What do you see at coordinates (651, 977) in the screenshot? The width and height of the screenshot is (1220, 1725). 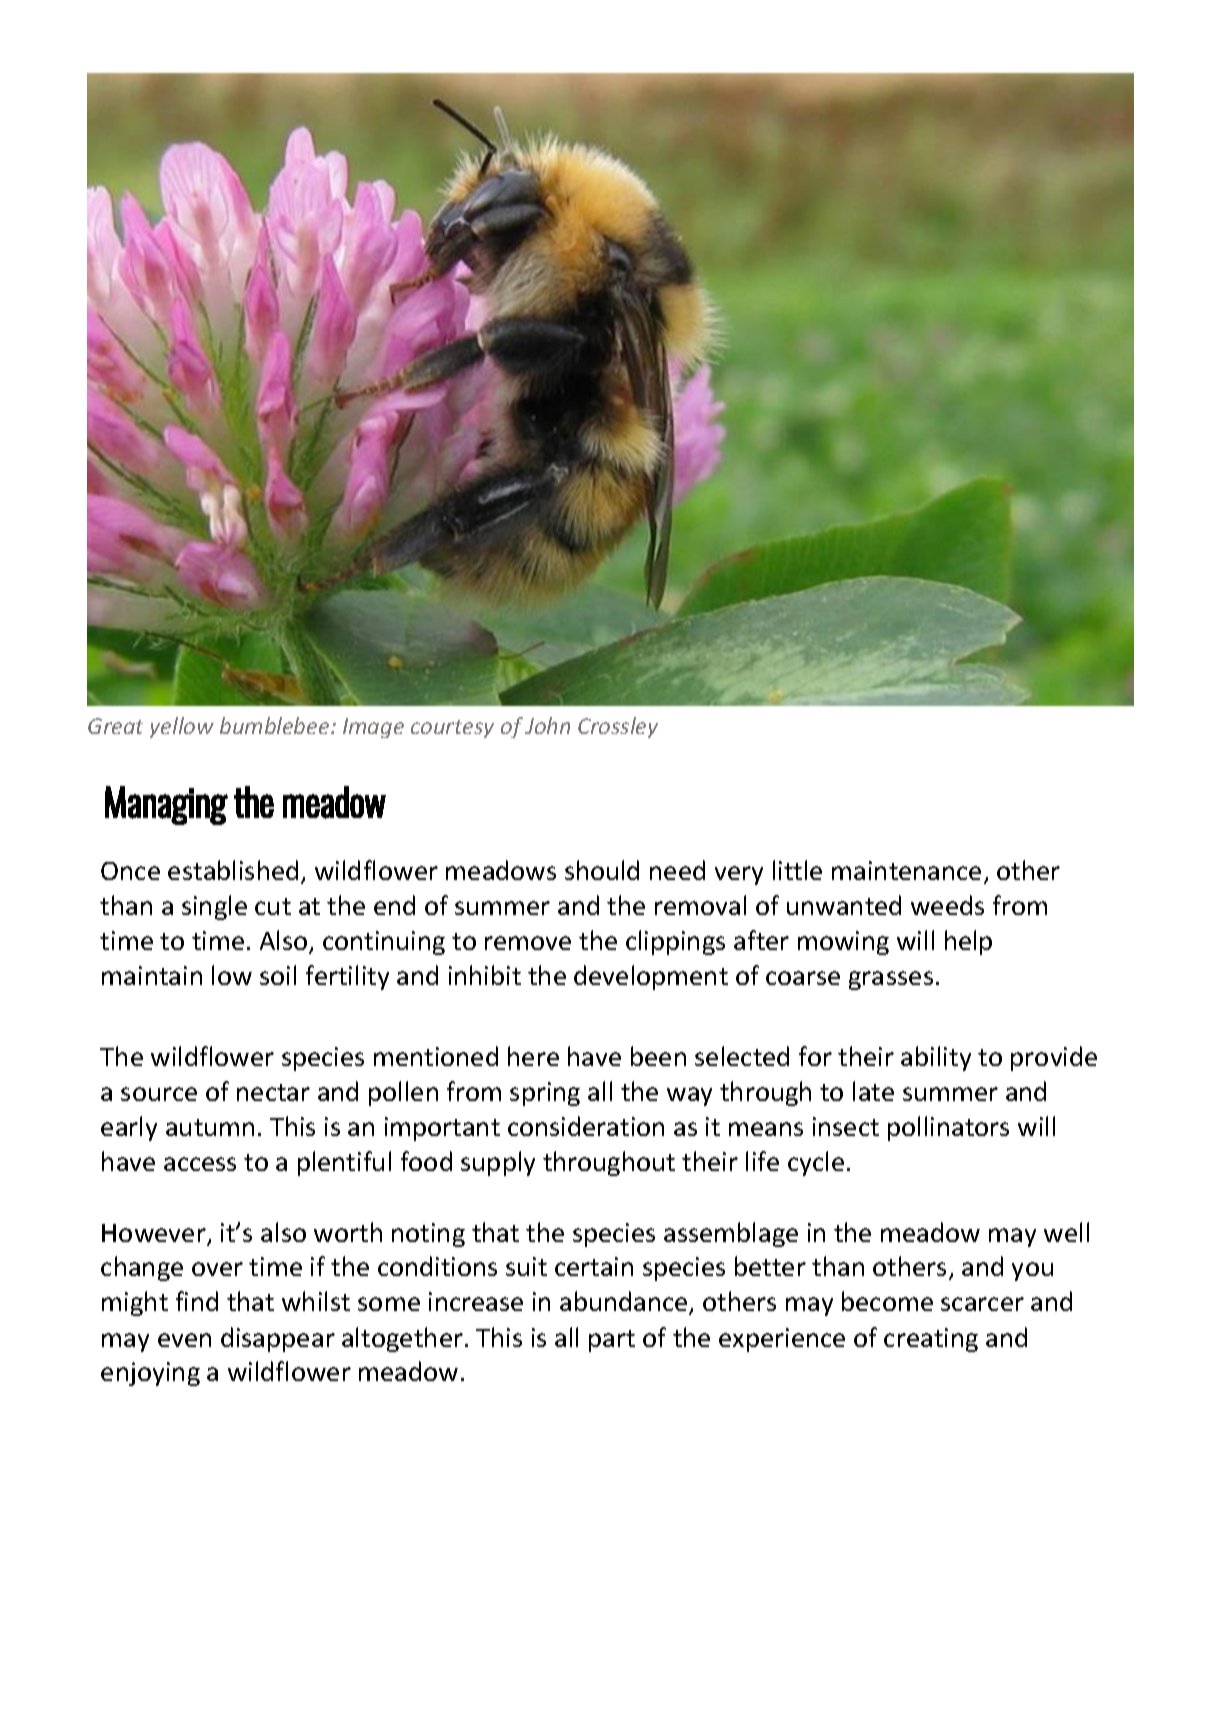 I see `development` at bounding box center [651, 977].
